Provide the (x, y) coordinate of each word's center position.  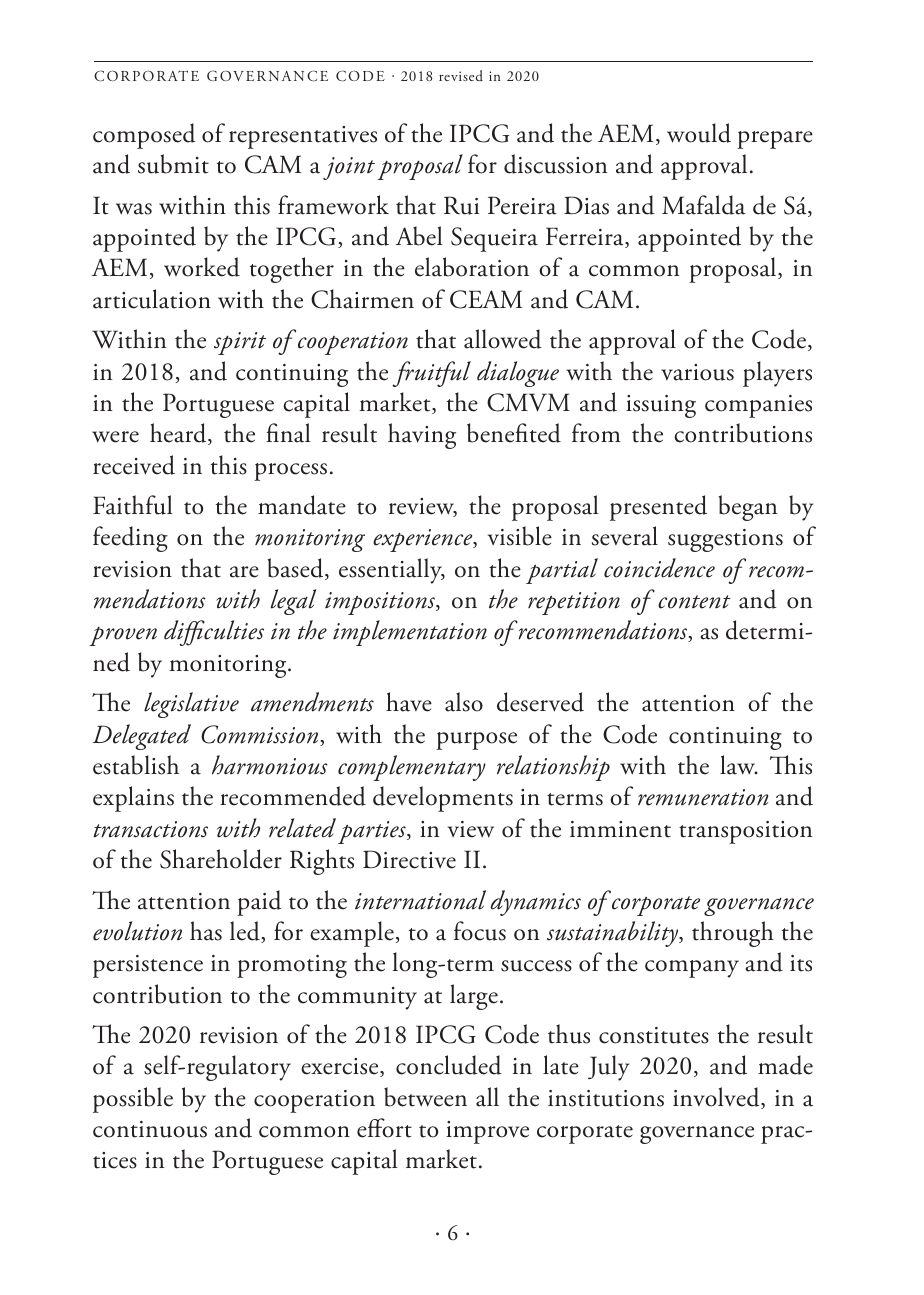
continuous (150, 1129)
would (699, 133)
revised (461, 75)
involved (717, 1098)
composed (144, 136)
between (425, 1097)
